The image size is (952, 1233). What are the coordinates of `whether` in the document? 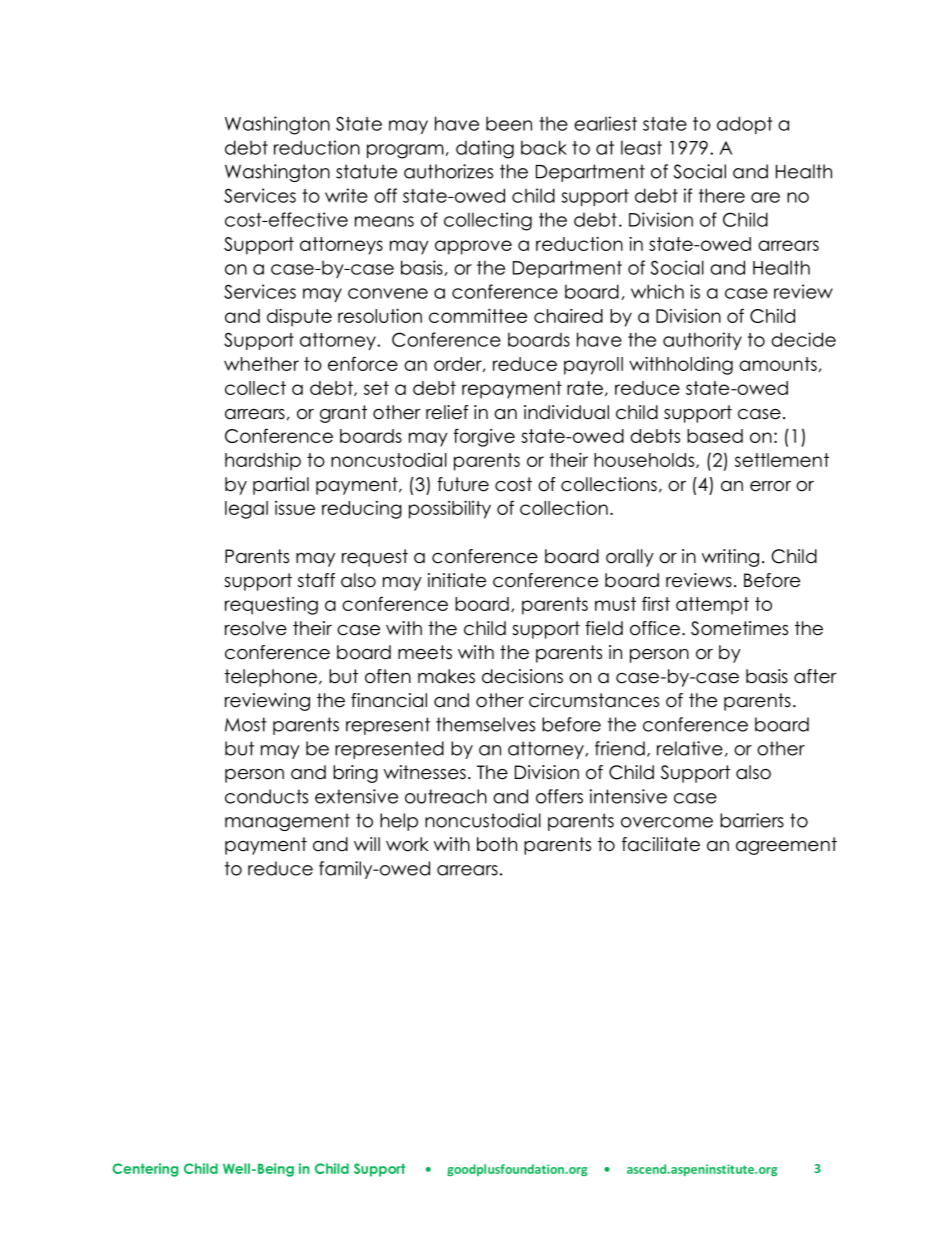 It's located at (261, 364).
